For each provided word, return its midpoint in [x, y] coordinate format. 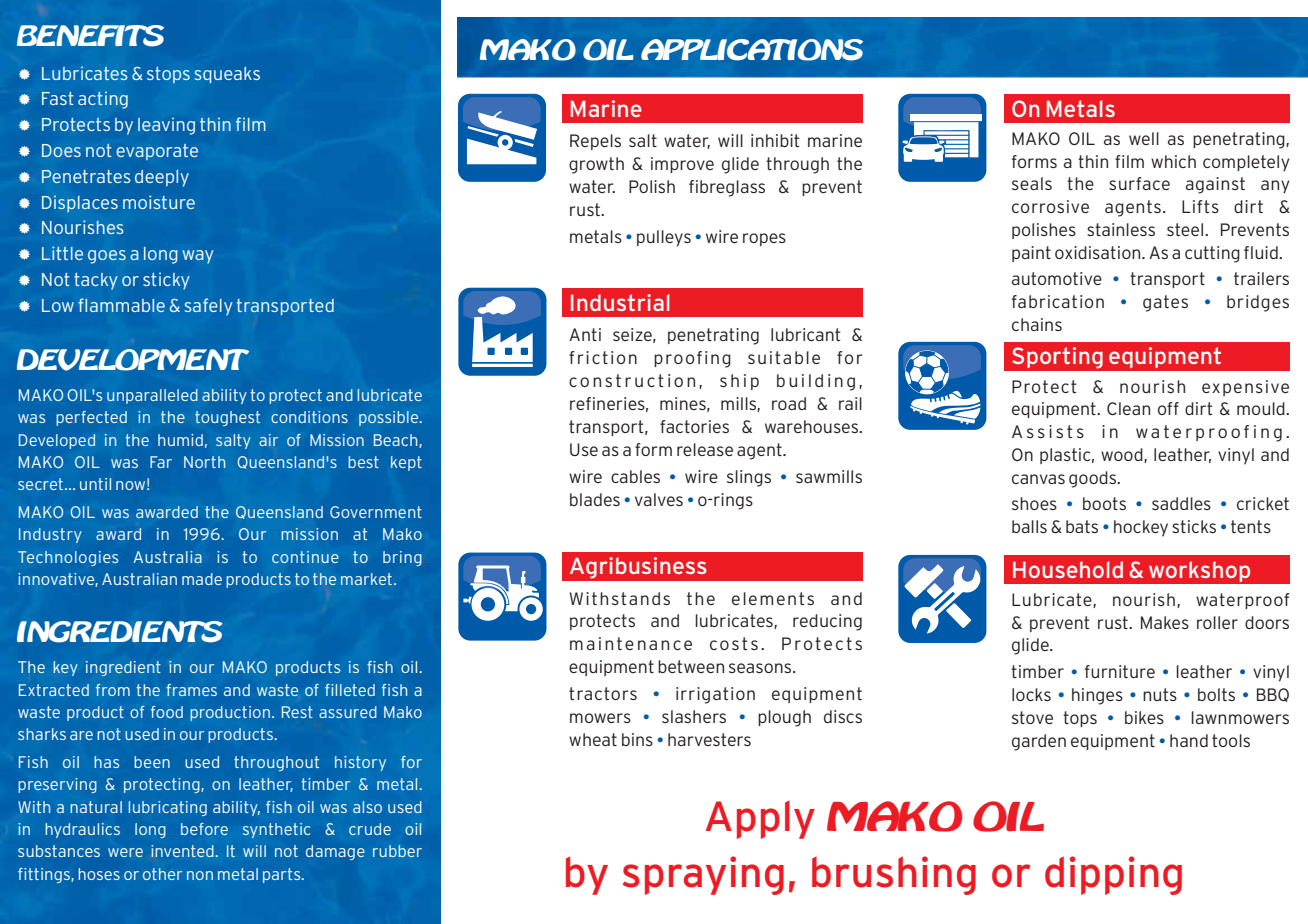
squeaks [227, 75]
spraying [703, 875]
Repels [595, 142]
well [1144, 138]
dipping [1113, 875]
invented [183, 851]
